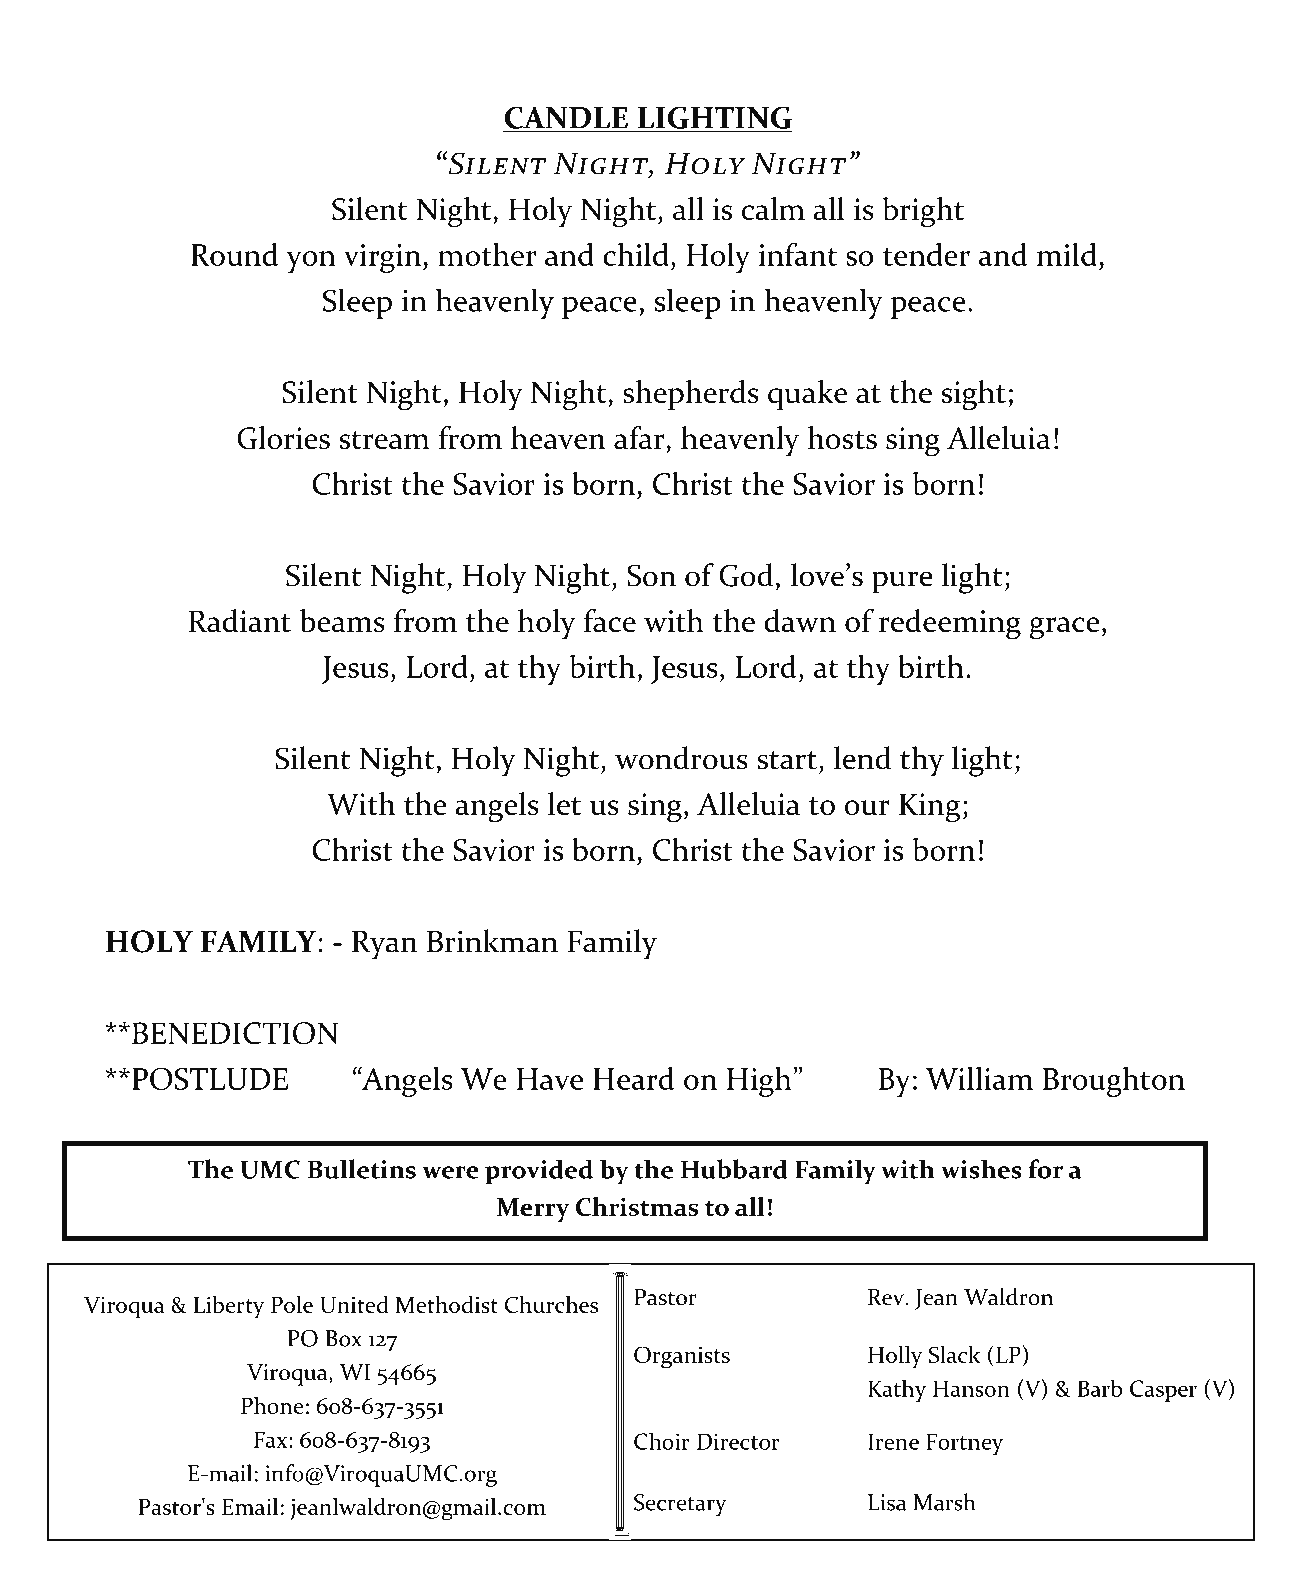 Image resolution: width=1298 pixels, height=1576 pixels. Describe the element at coordinates (1065, 628) in the screenshot. I see `grace` at that location.
